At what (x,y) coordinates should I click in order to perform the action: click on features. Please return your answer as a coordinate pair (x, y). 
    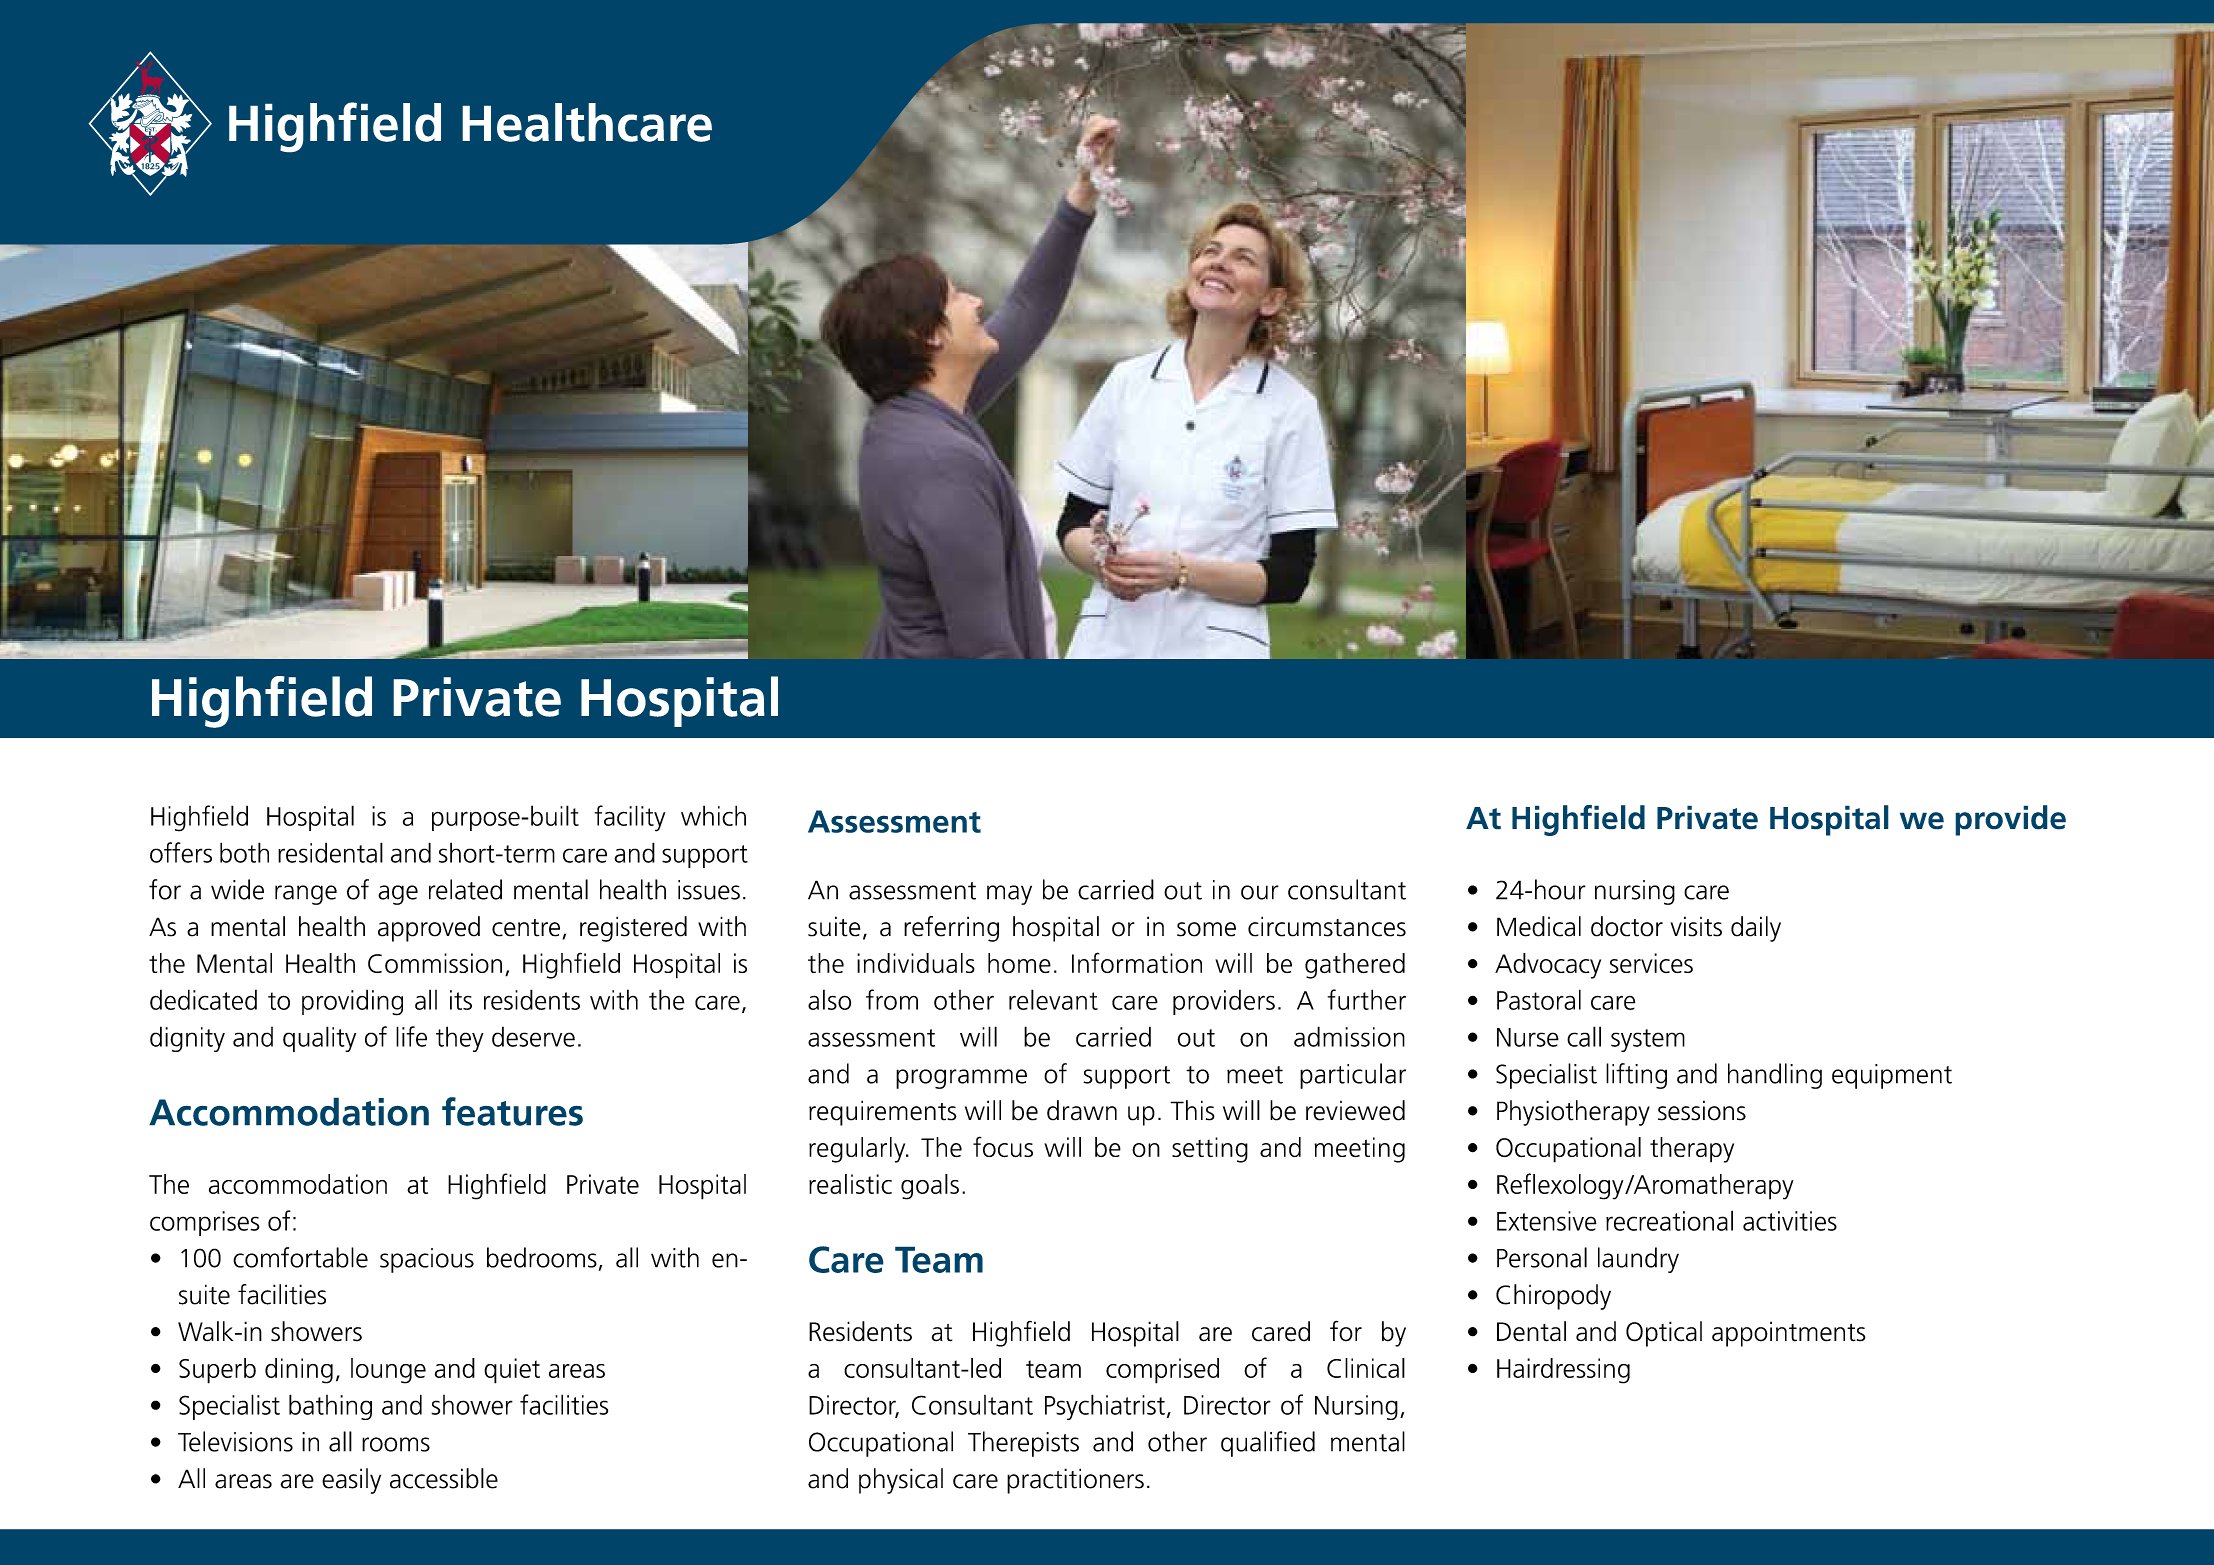
    Looking at the image, I should click on (512, 1111).
